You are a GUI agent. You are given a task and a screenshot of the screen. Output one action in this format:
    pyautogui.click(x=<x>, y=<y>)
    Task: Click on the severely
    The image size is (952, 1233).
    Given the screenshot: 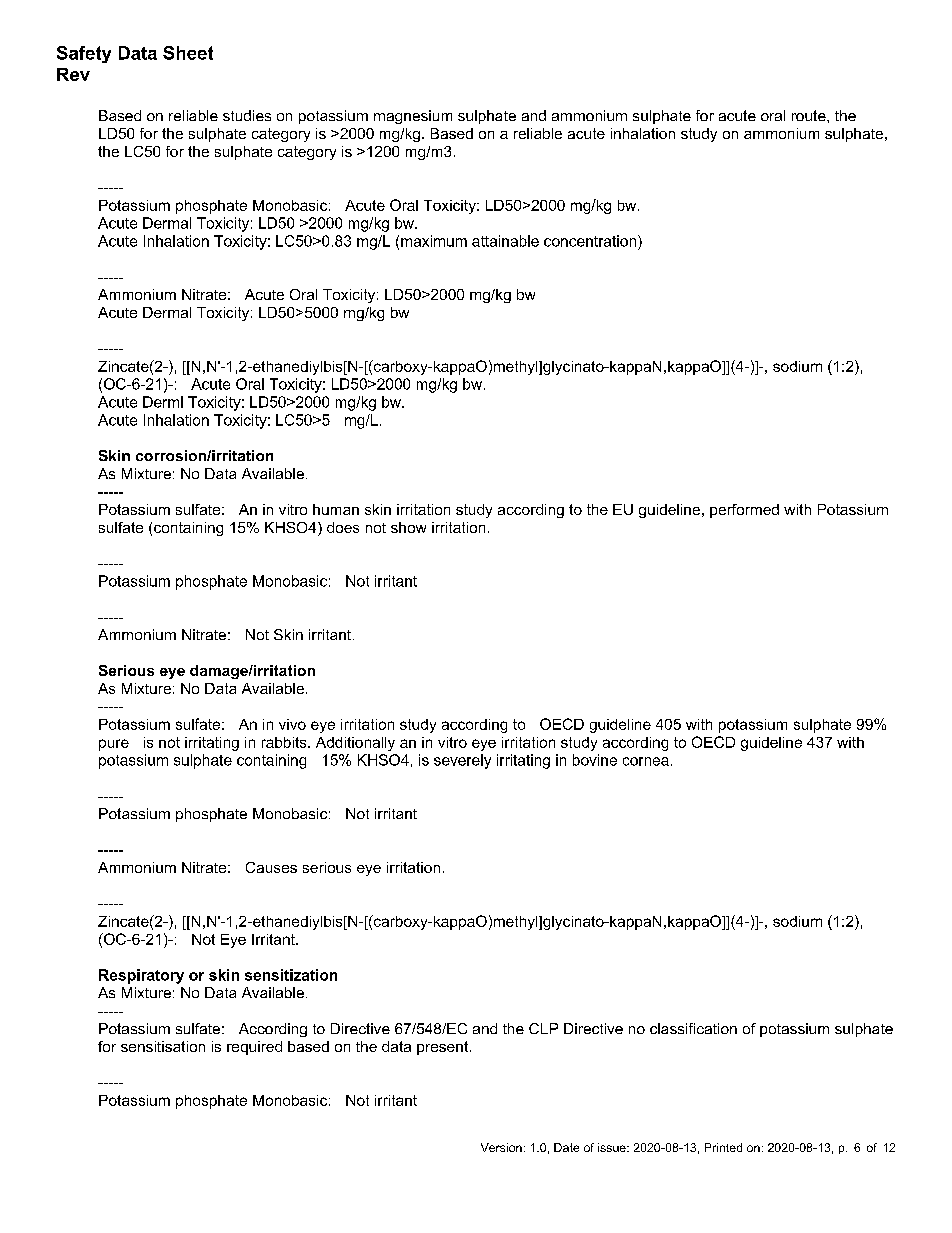 What is the action you would take?
    pyautogui.click(x=462, y=761)
